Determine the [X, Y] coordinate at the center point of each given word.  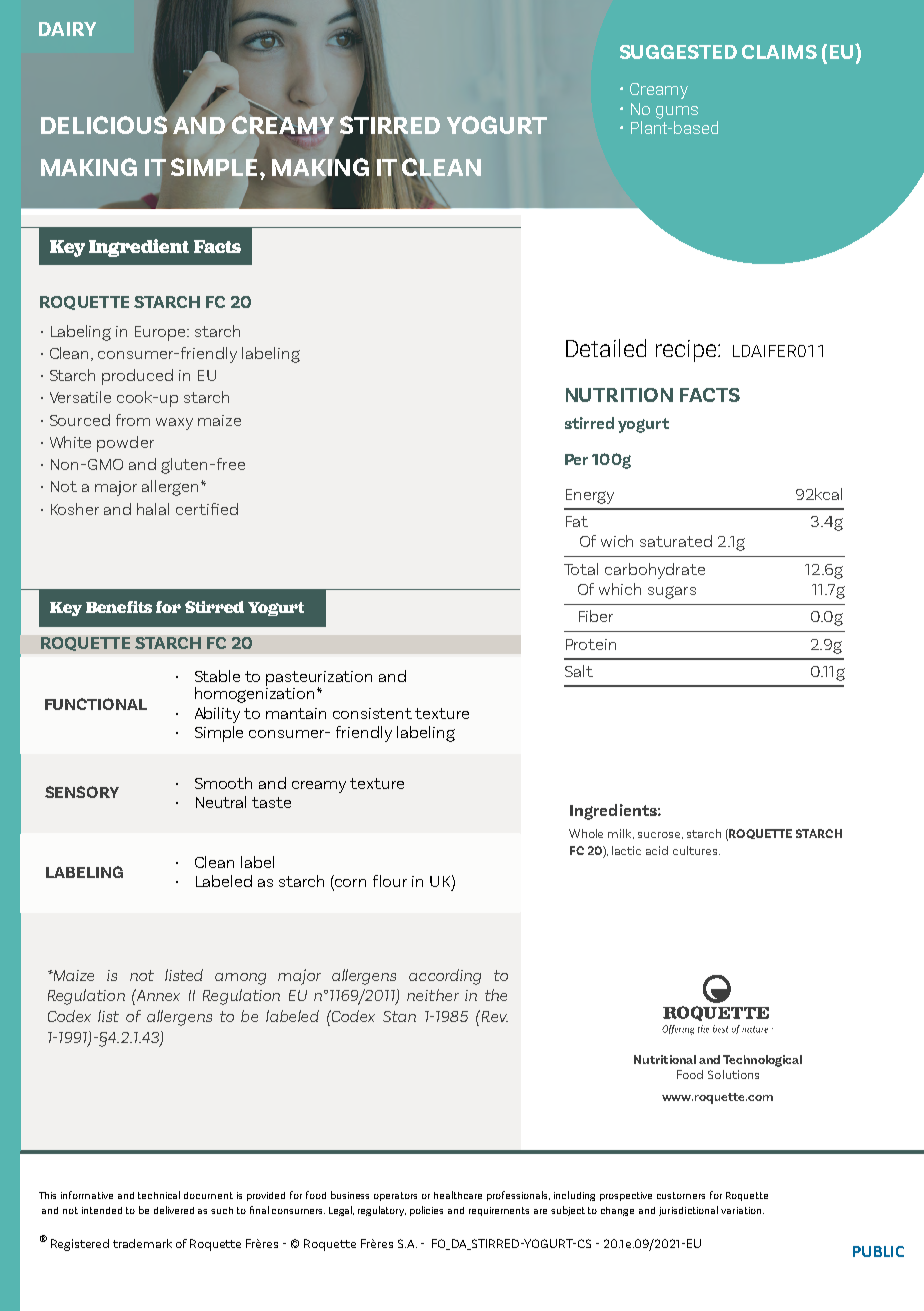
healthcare [458, 1195]
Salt [579, 671]
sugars [672, 592]
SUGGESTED [678, 52]
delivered [174, 1210]
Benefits [119, 607]
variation [742, 1210]
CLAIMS [779, 52]
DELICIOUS [104, 125]
